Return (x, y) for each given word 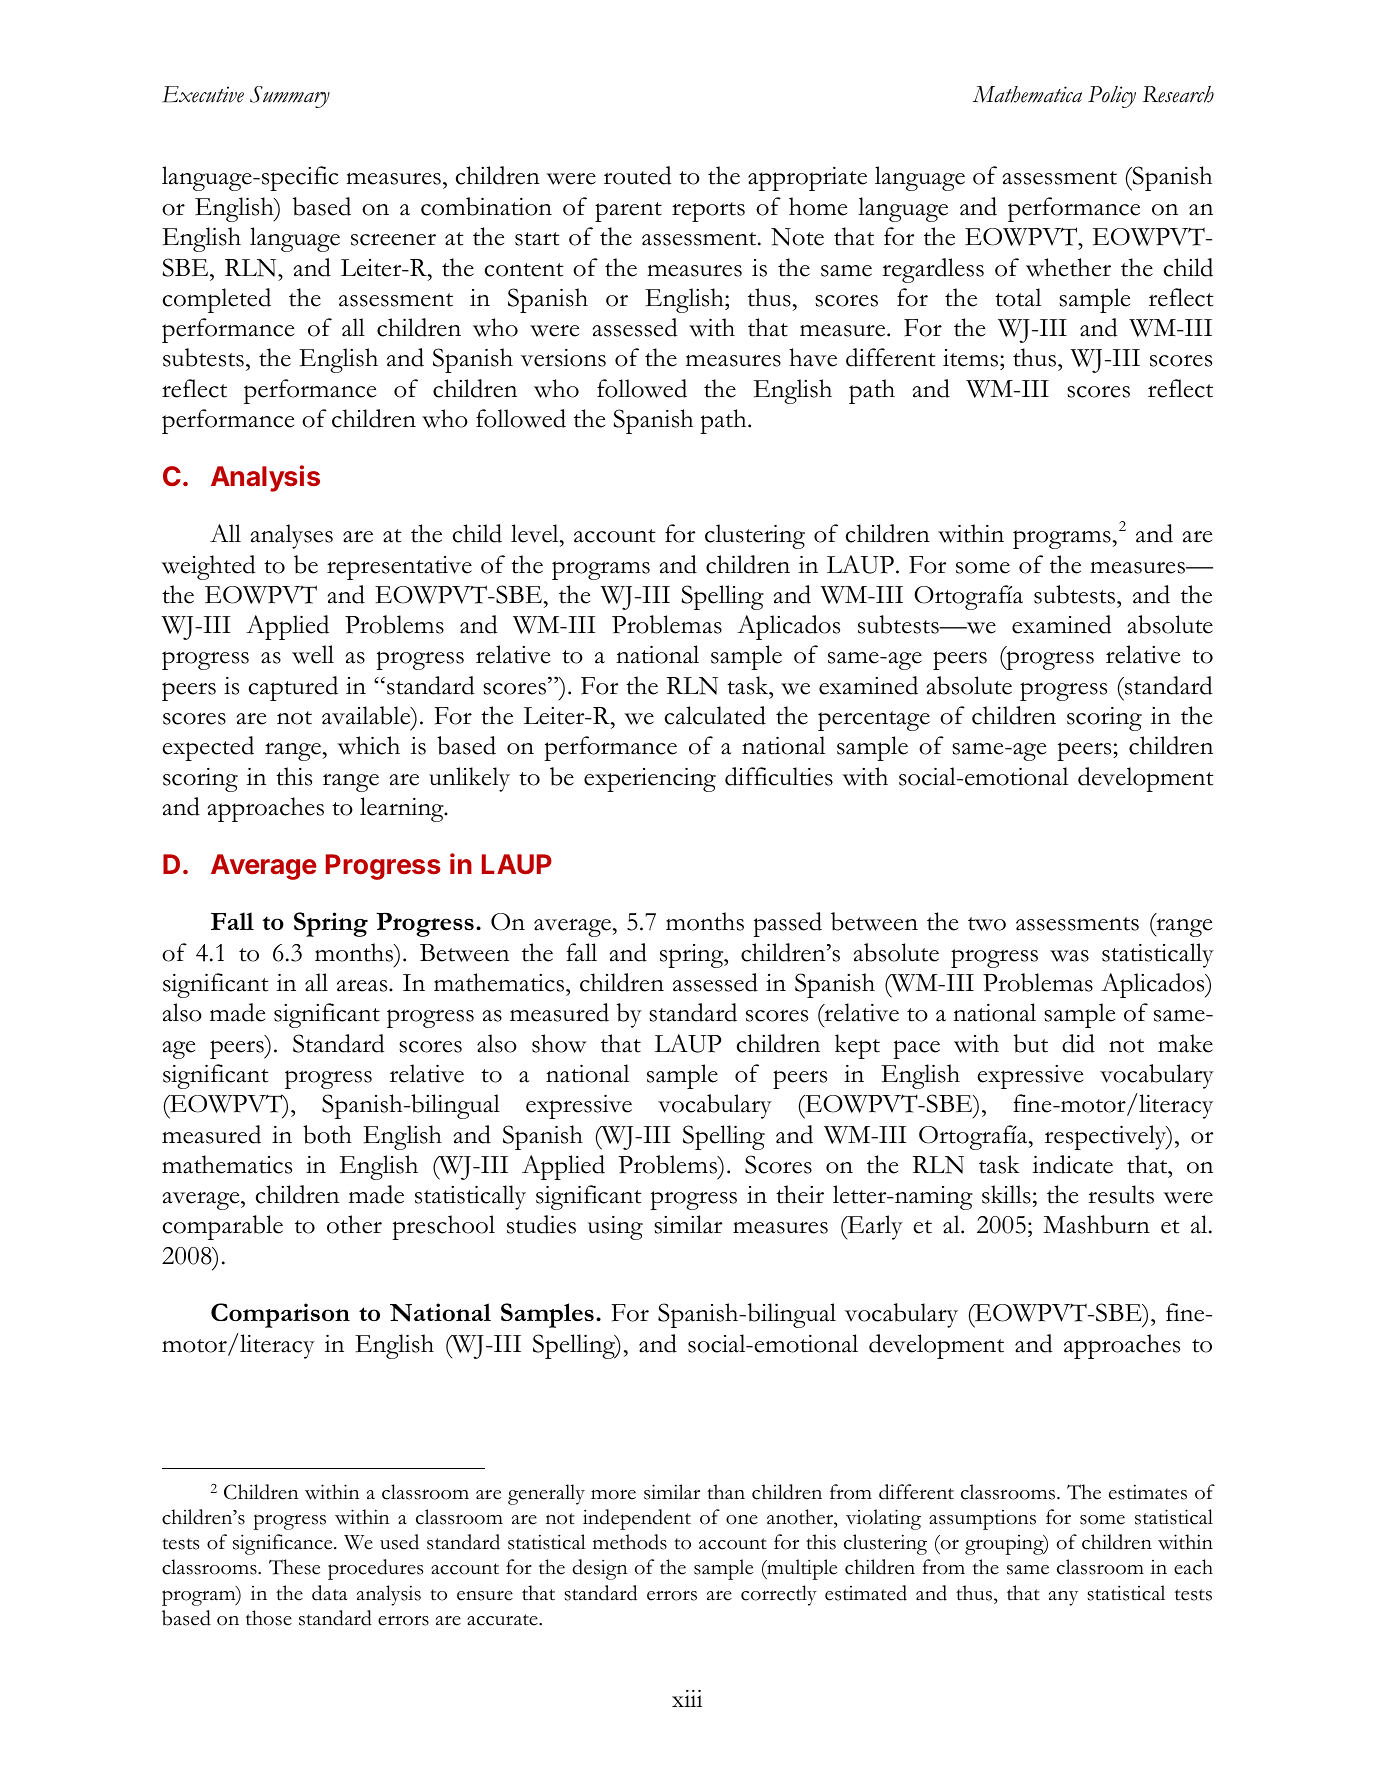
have (813, 357)
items (972, 359)
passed (787, 924)
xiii (687, 1698)
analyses (292, 536)
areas (363, 985)
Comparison (280, 1315)
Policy (1112, 97)
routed (638, 175)
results (1121, 1194)
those (269, 1618)
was (1069, 956)
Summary (290, 97)
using (615, 1228)
